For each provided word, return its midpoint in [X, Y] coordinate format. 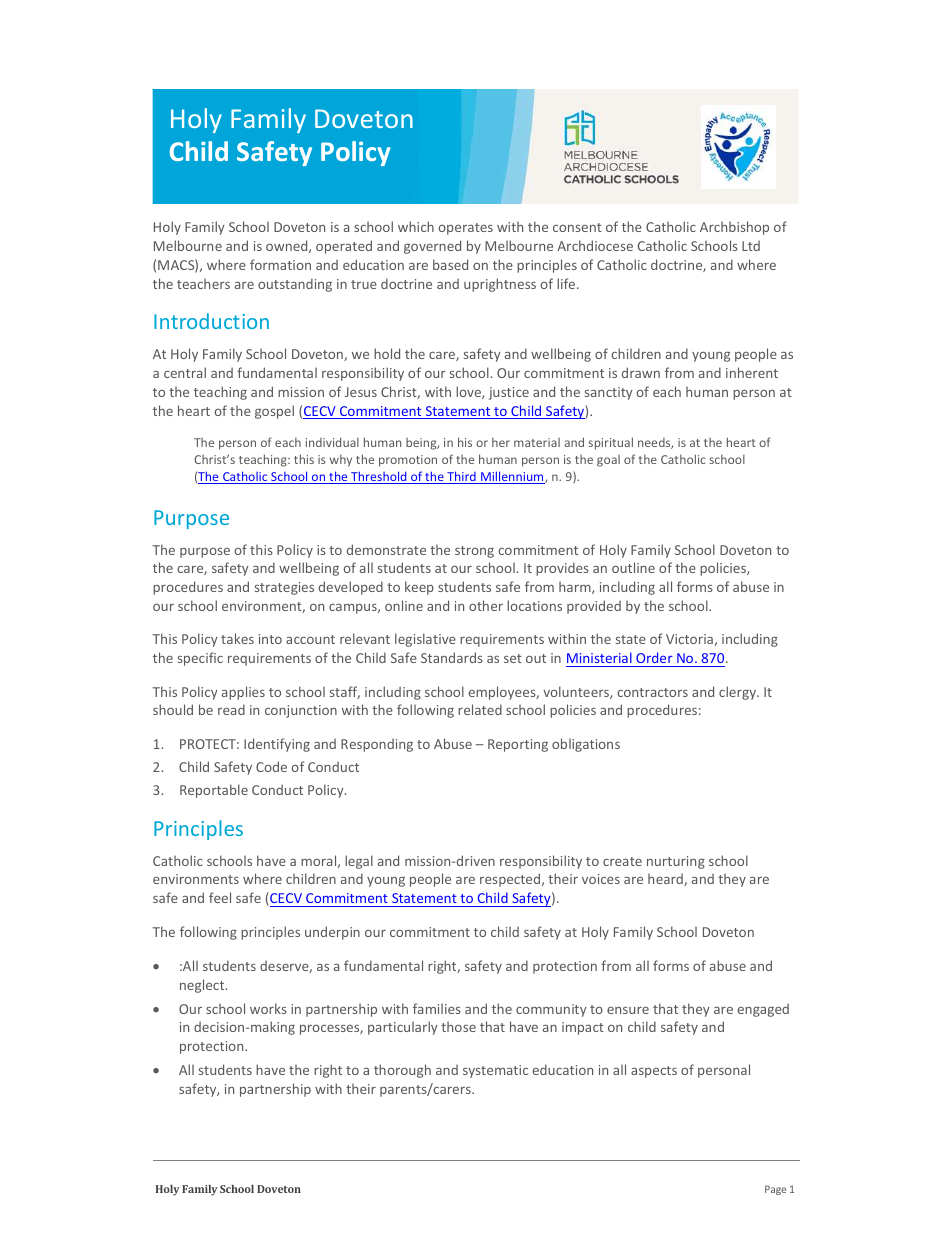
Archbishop [734, 228]
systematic [495, 1071]
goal [608, 461]
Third [461, 477]
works [268, 1008]
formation [280, 264]
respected [510, 880]
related [480, 709]
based [450, 264]
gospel [274, 412]
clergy [738, 693]
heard [666, 880]
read [231, 709]
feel [220, 897]
